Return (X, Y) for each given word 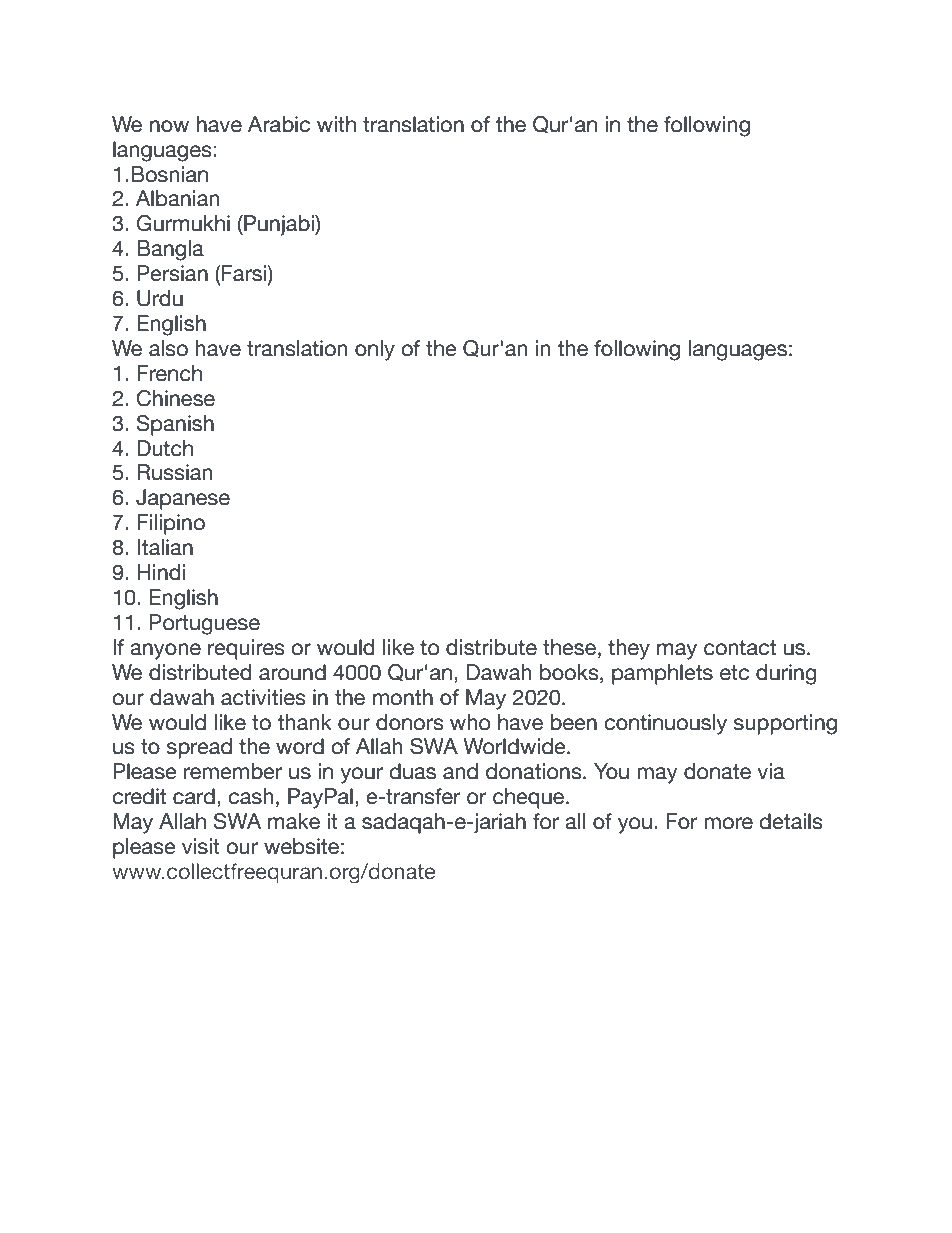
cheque (530, 798)
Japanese (183, 499)
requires (246, 649)
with (336, 124)
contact (740, 648)
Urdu (160, 298)
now (169, 126)
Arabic (279, 124)
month (403, 697)
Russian (174, 472)
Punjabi (279, 225)
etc (734, 673)
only (375, 350)
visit (201, 846)
